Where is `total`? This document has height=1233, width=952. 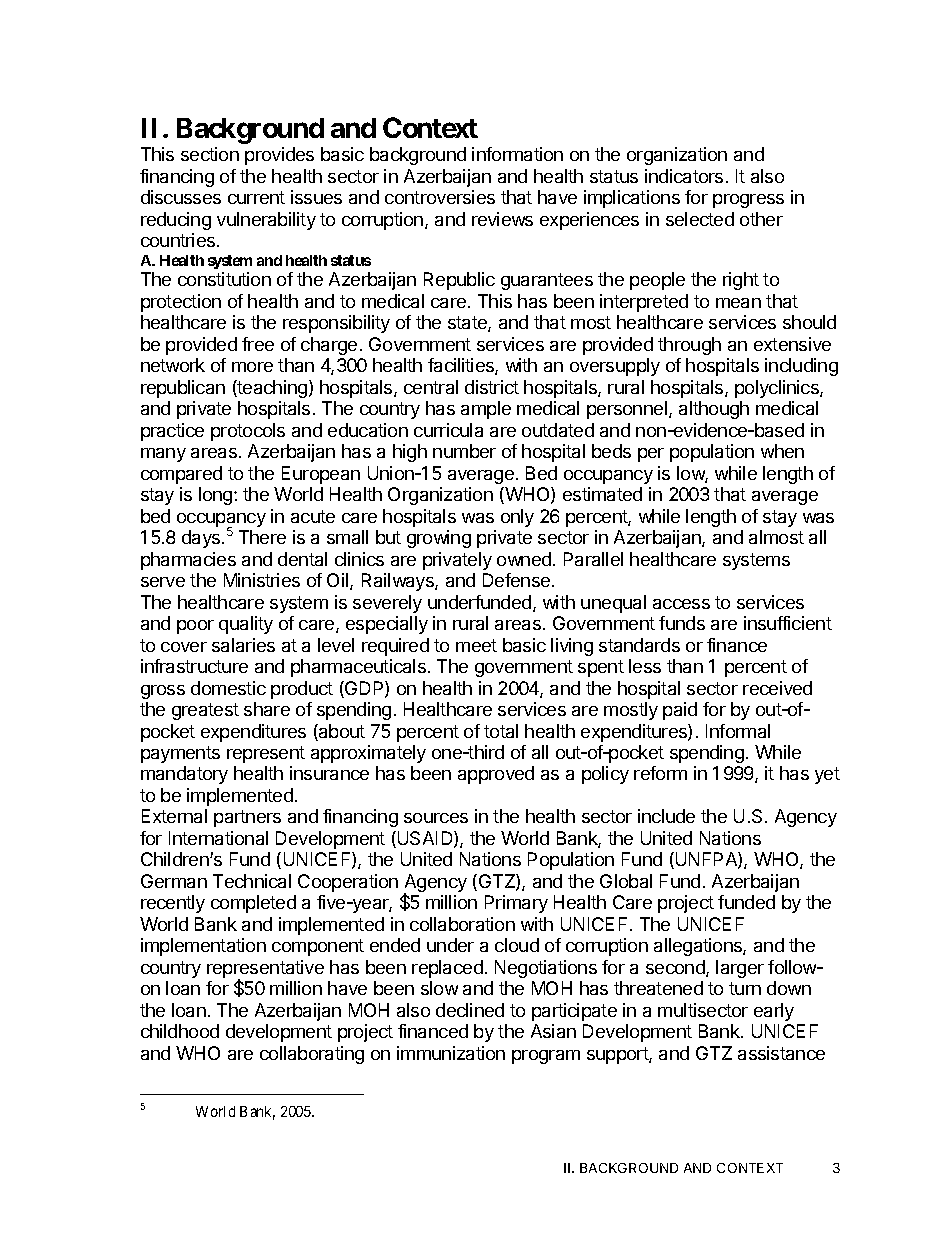 total is located at coordinates (501, 731).
